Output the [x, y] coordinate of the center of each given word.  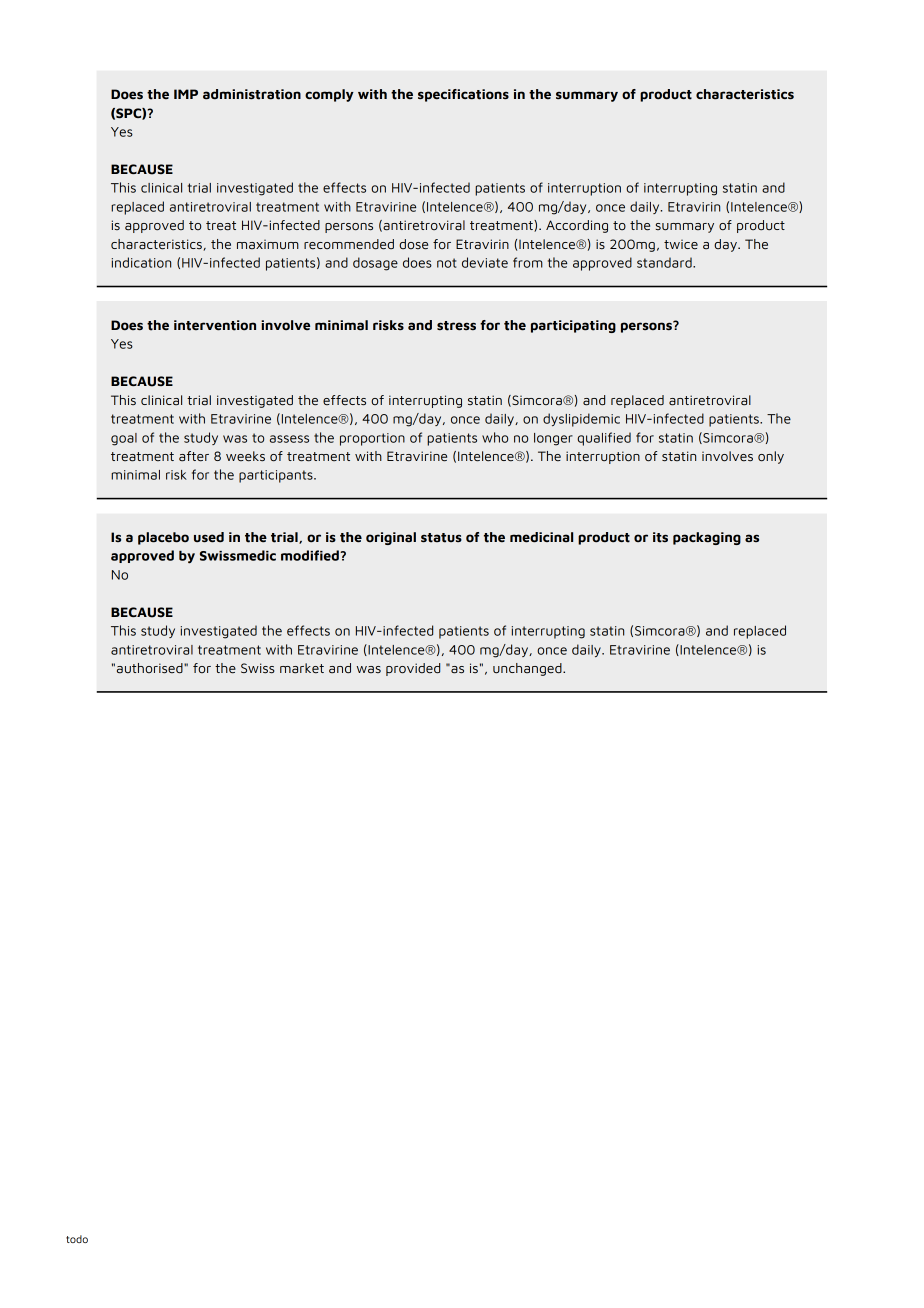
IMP [186, 94]
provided [413, 669]
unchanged [528, 669]
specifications [463, 95]
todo [77, 1239]
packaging [707, 538]
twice [681, 245]
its [660, 537]
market [302, 668]
